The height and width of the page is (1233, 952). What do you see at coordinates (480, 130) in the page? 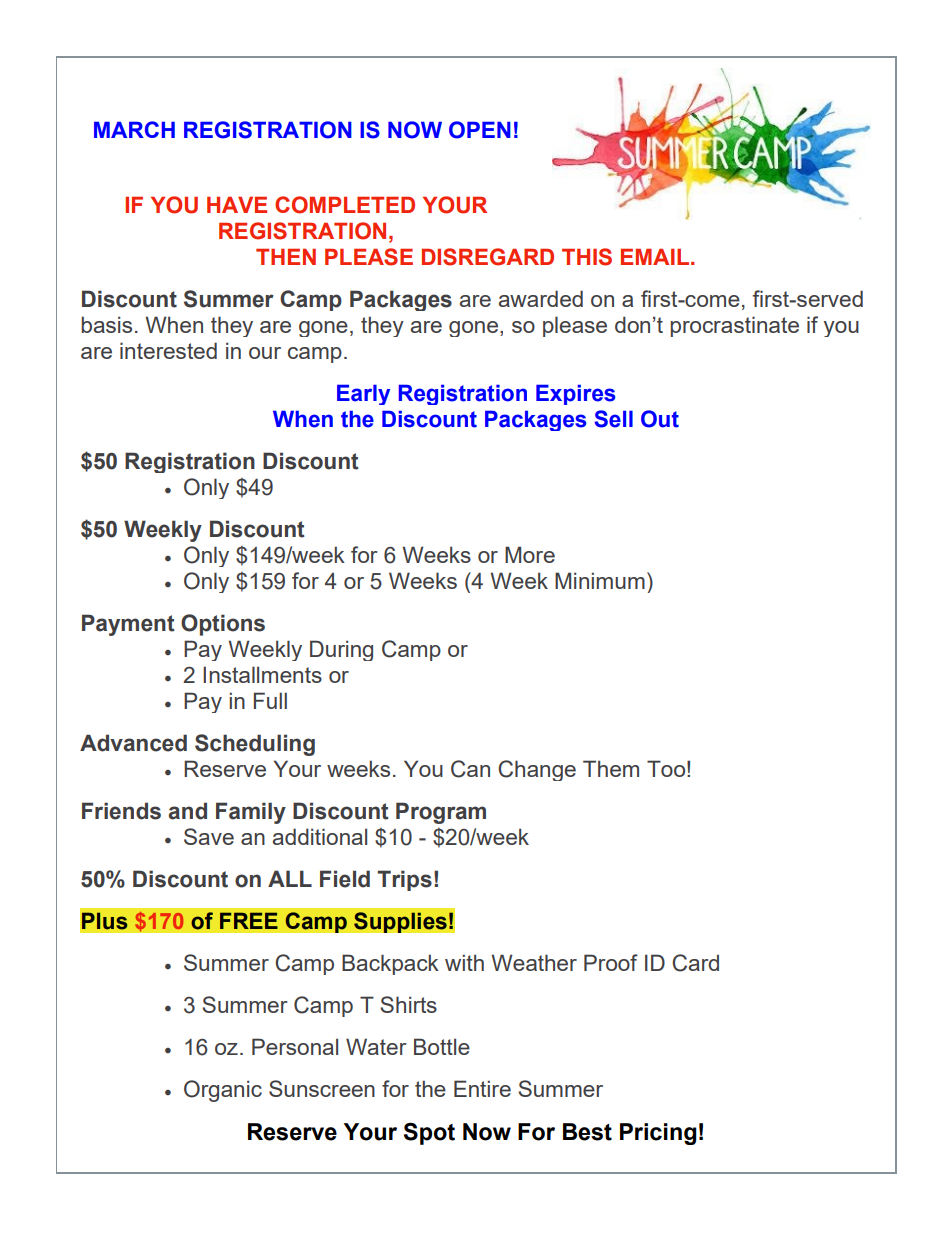
I see `OPEN` at bounding box center [480, 130].
